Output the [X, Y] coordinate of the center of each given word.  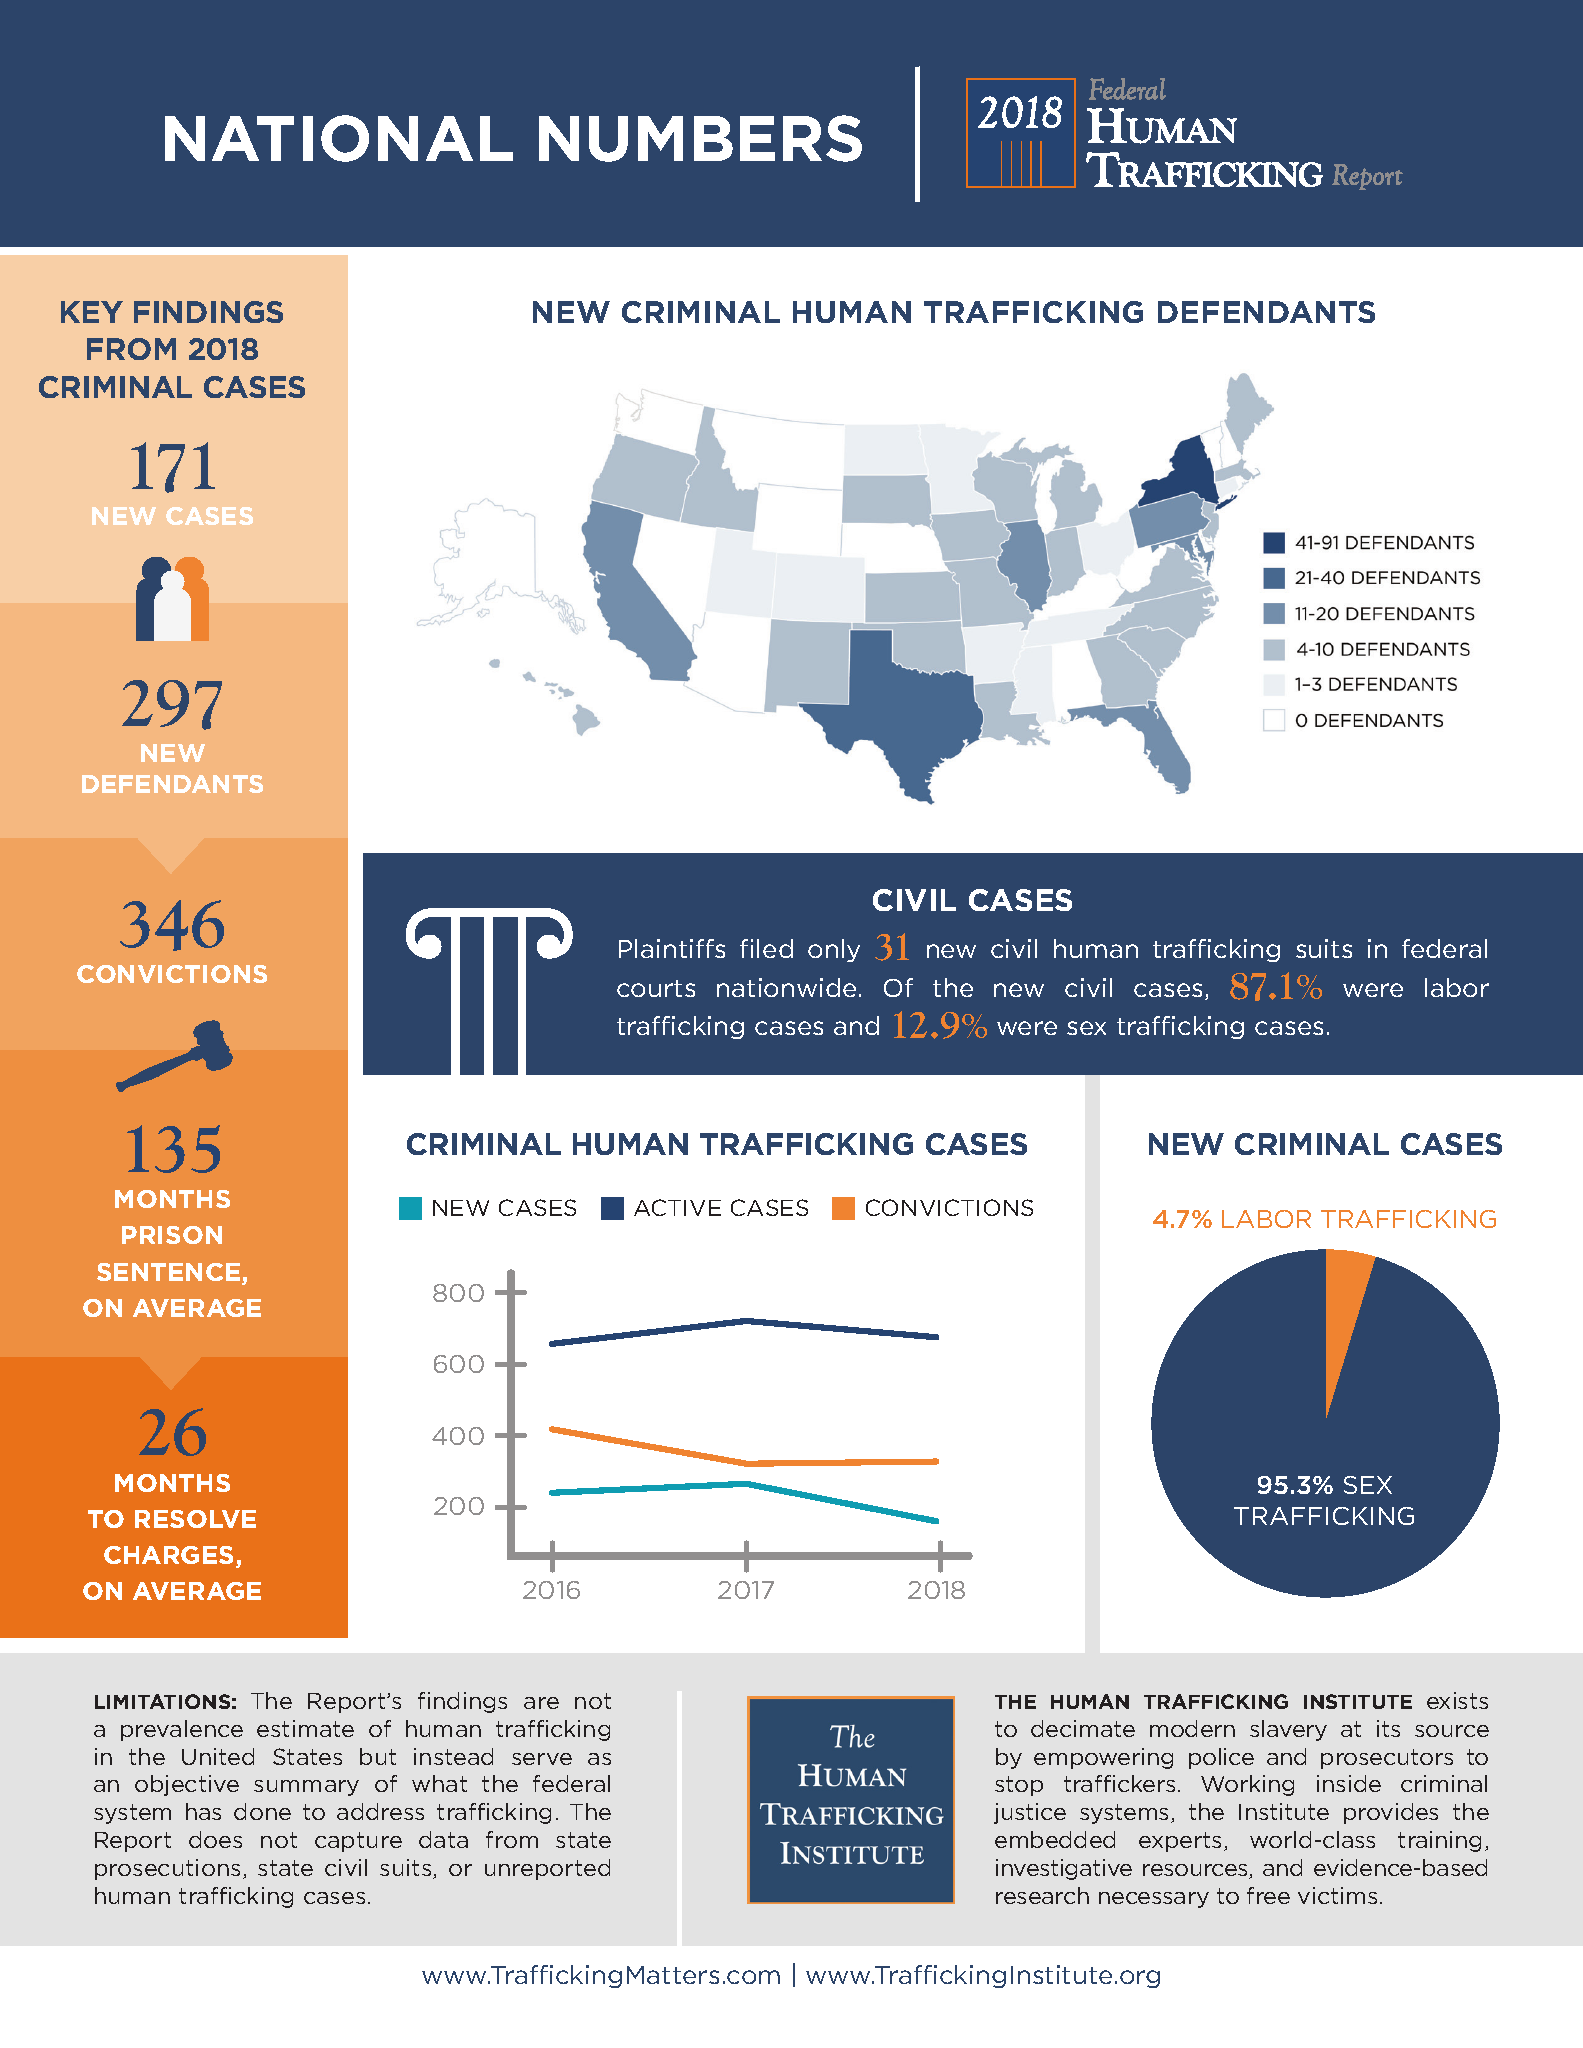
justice [1030, 1813]
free [1268, 1895]
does [215, 1839]
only [834, 950]
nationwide [786, 987]
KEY [92, 312]
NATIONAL [339, 138]
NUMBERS [700, 138]
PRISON [172, 1235]
